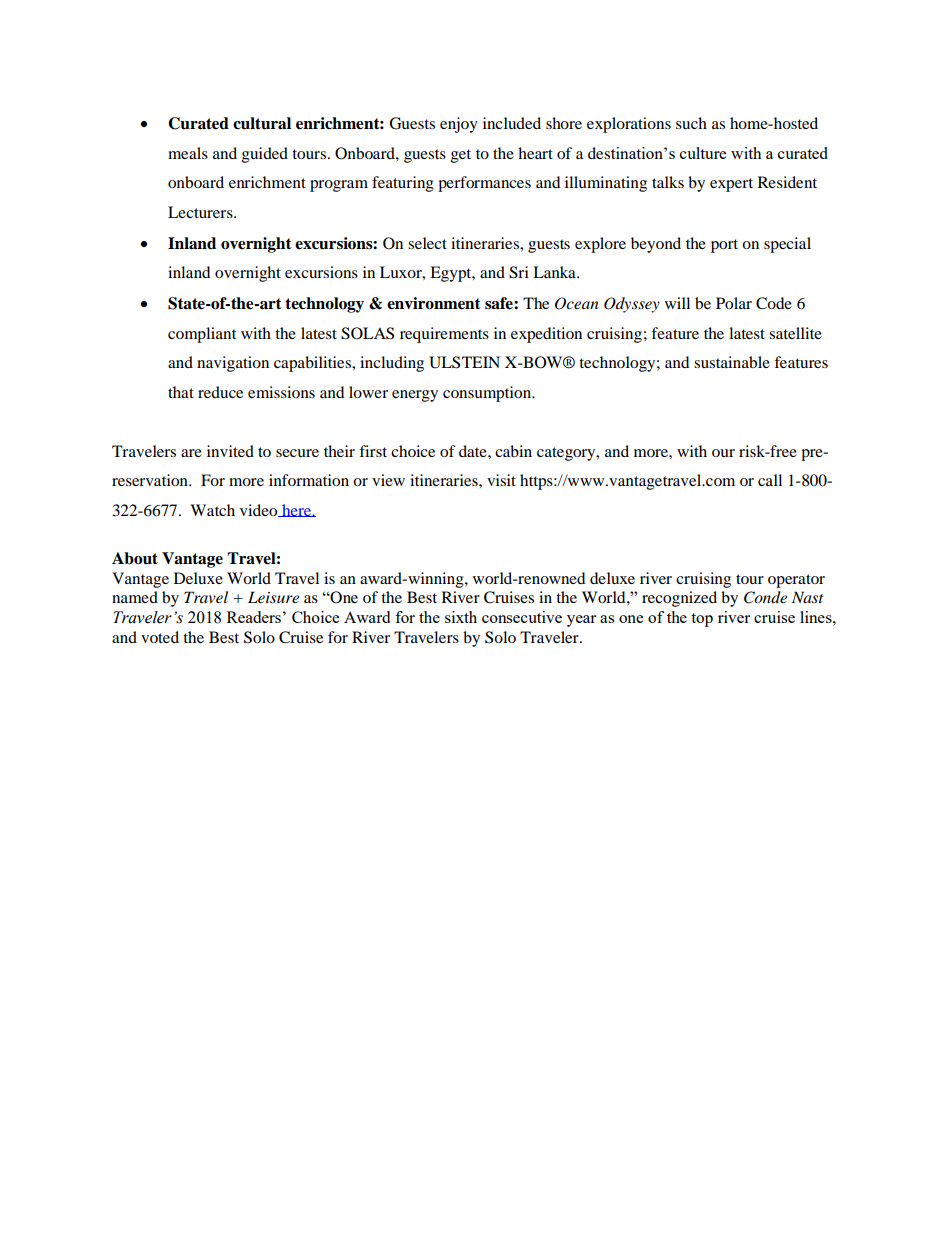 Image resolution: width=952 pixels, height=1233 pixels. Describe the element at coordinates (459, 125) in the document. I see `enjoy` at that location.
